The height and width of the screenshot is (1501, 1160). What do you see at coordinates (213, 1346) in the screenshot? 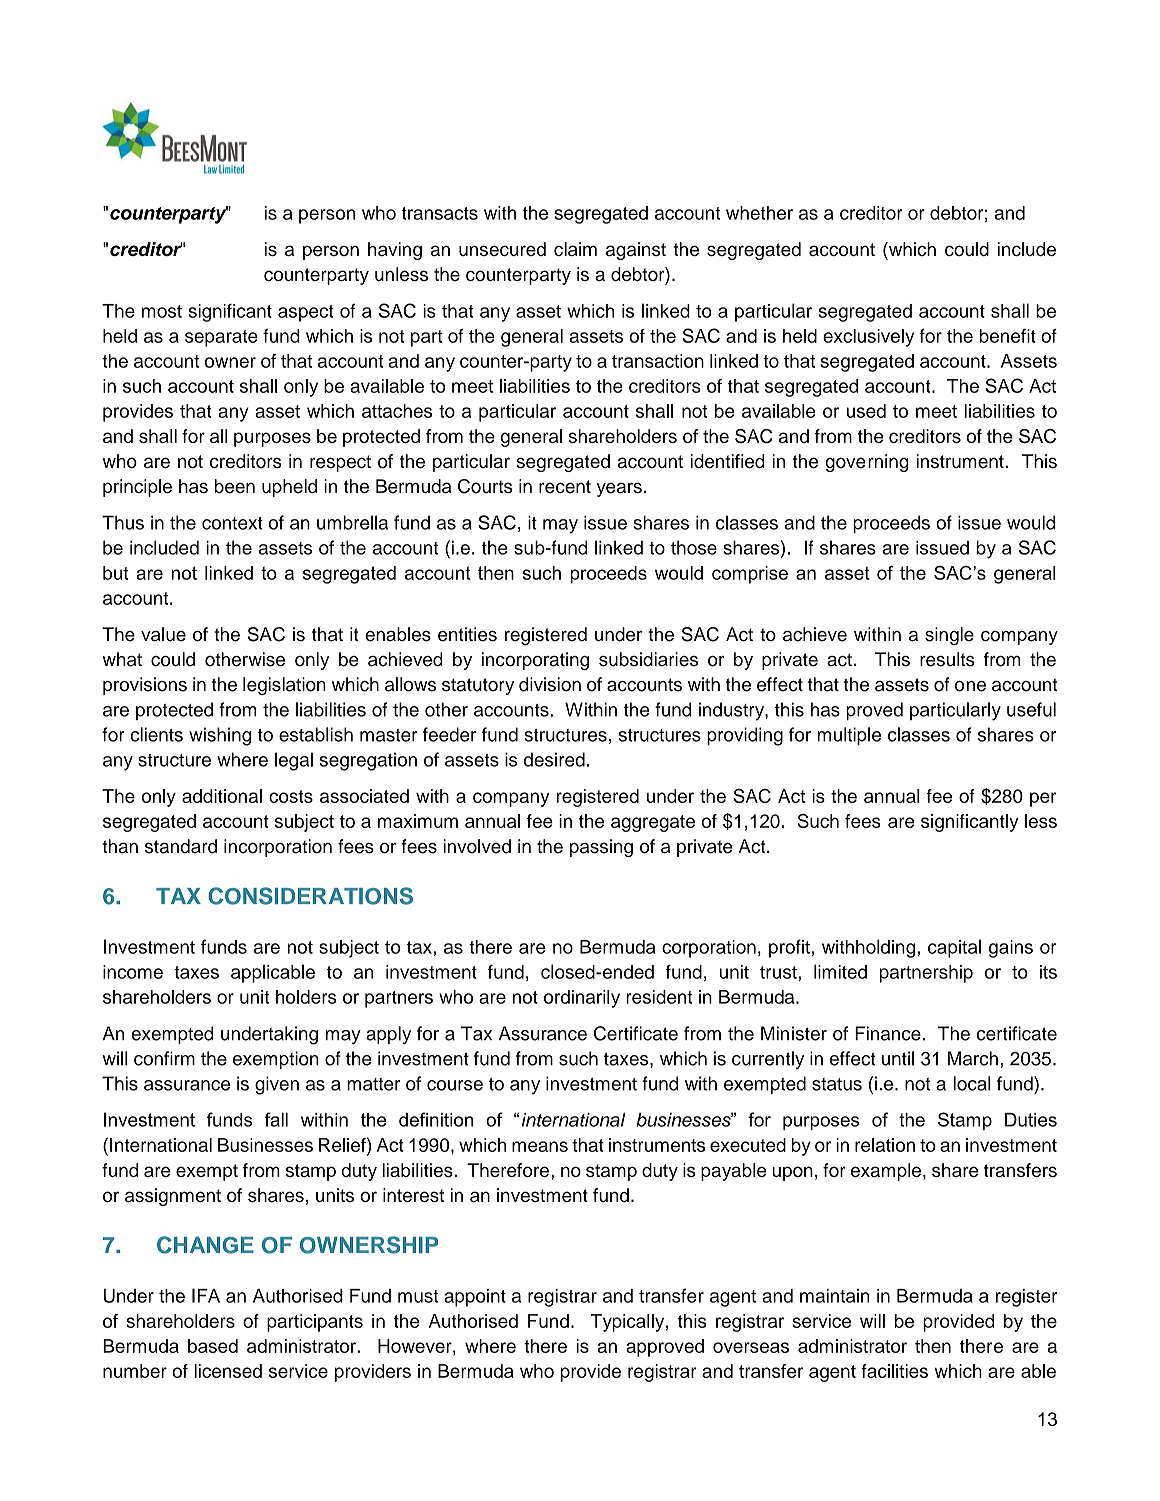
I see `based` at bounding box center [213, 1346].
